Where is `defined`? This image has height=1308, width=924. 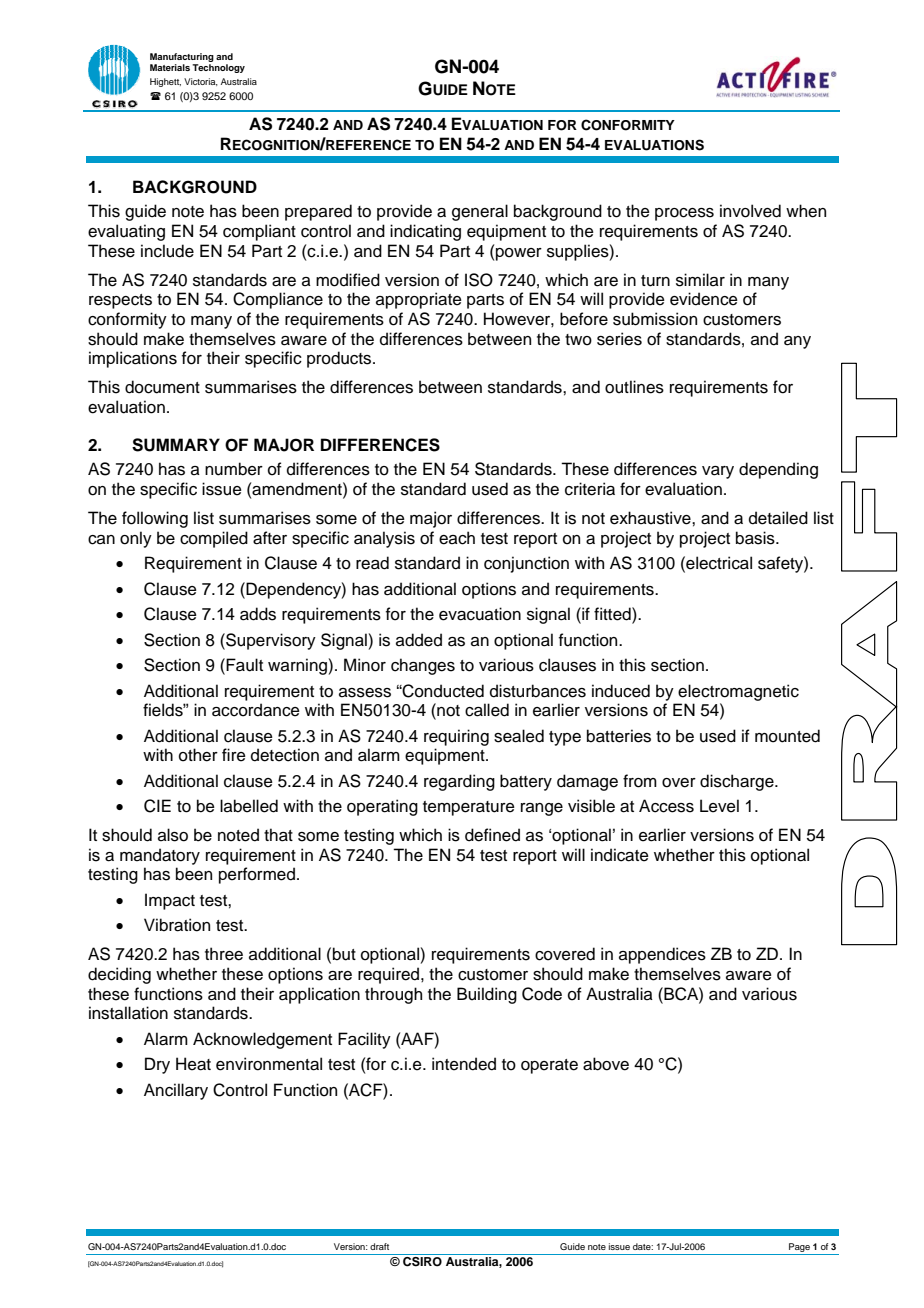 defined is located at coordinates (492, 835).
